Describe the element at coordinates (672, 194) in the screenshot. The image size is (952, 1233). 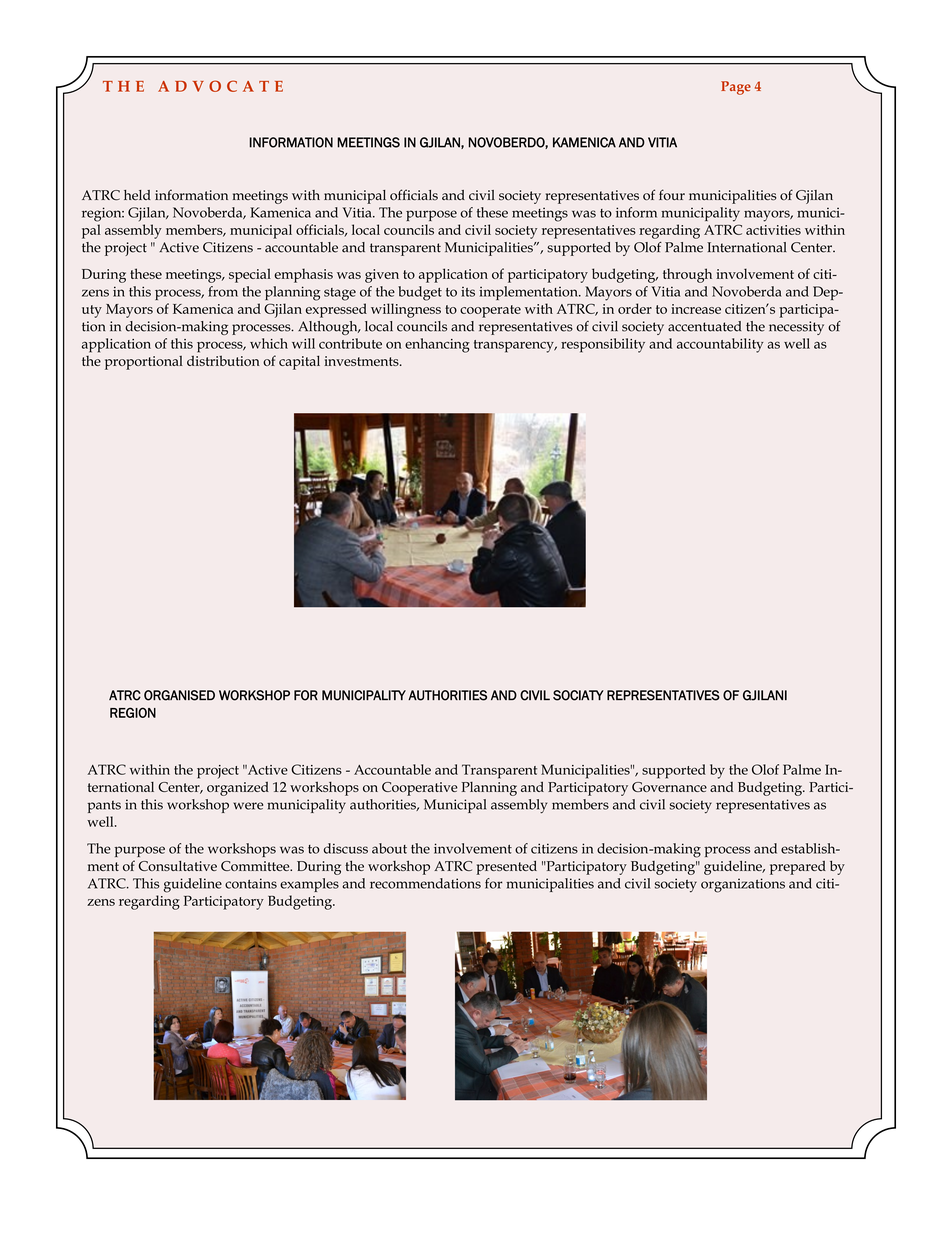
I see `four` at that location.
